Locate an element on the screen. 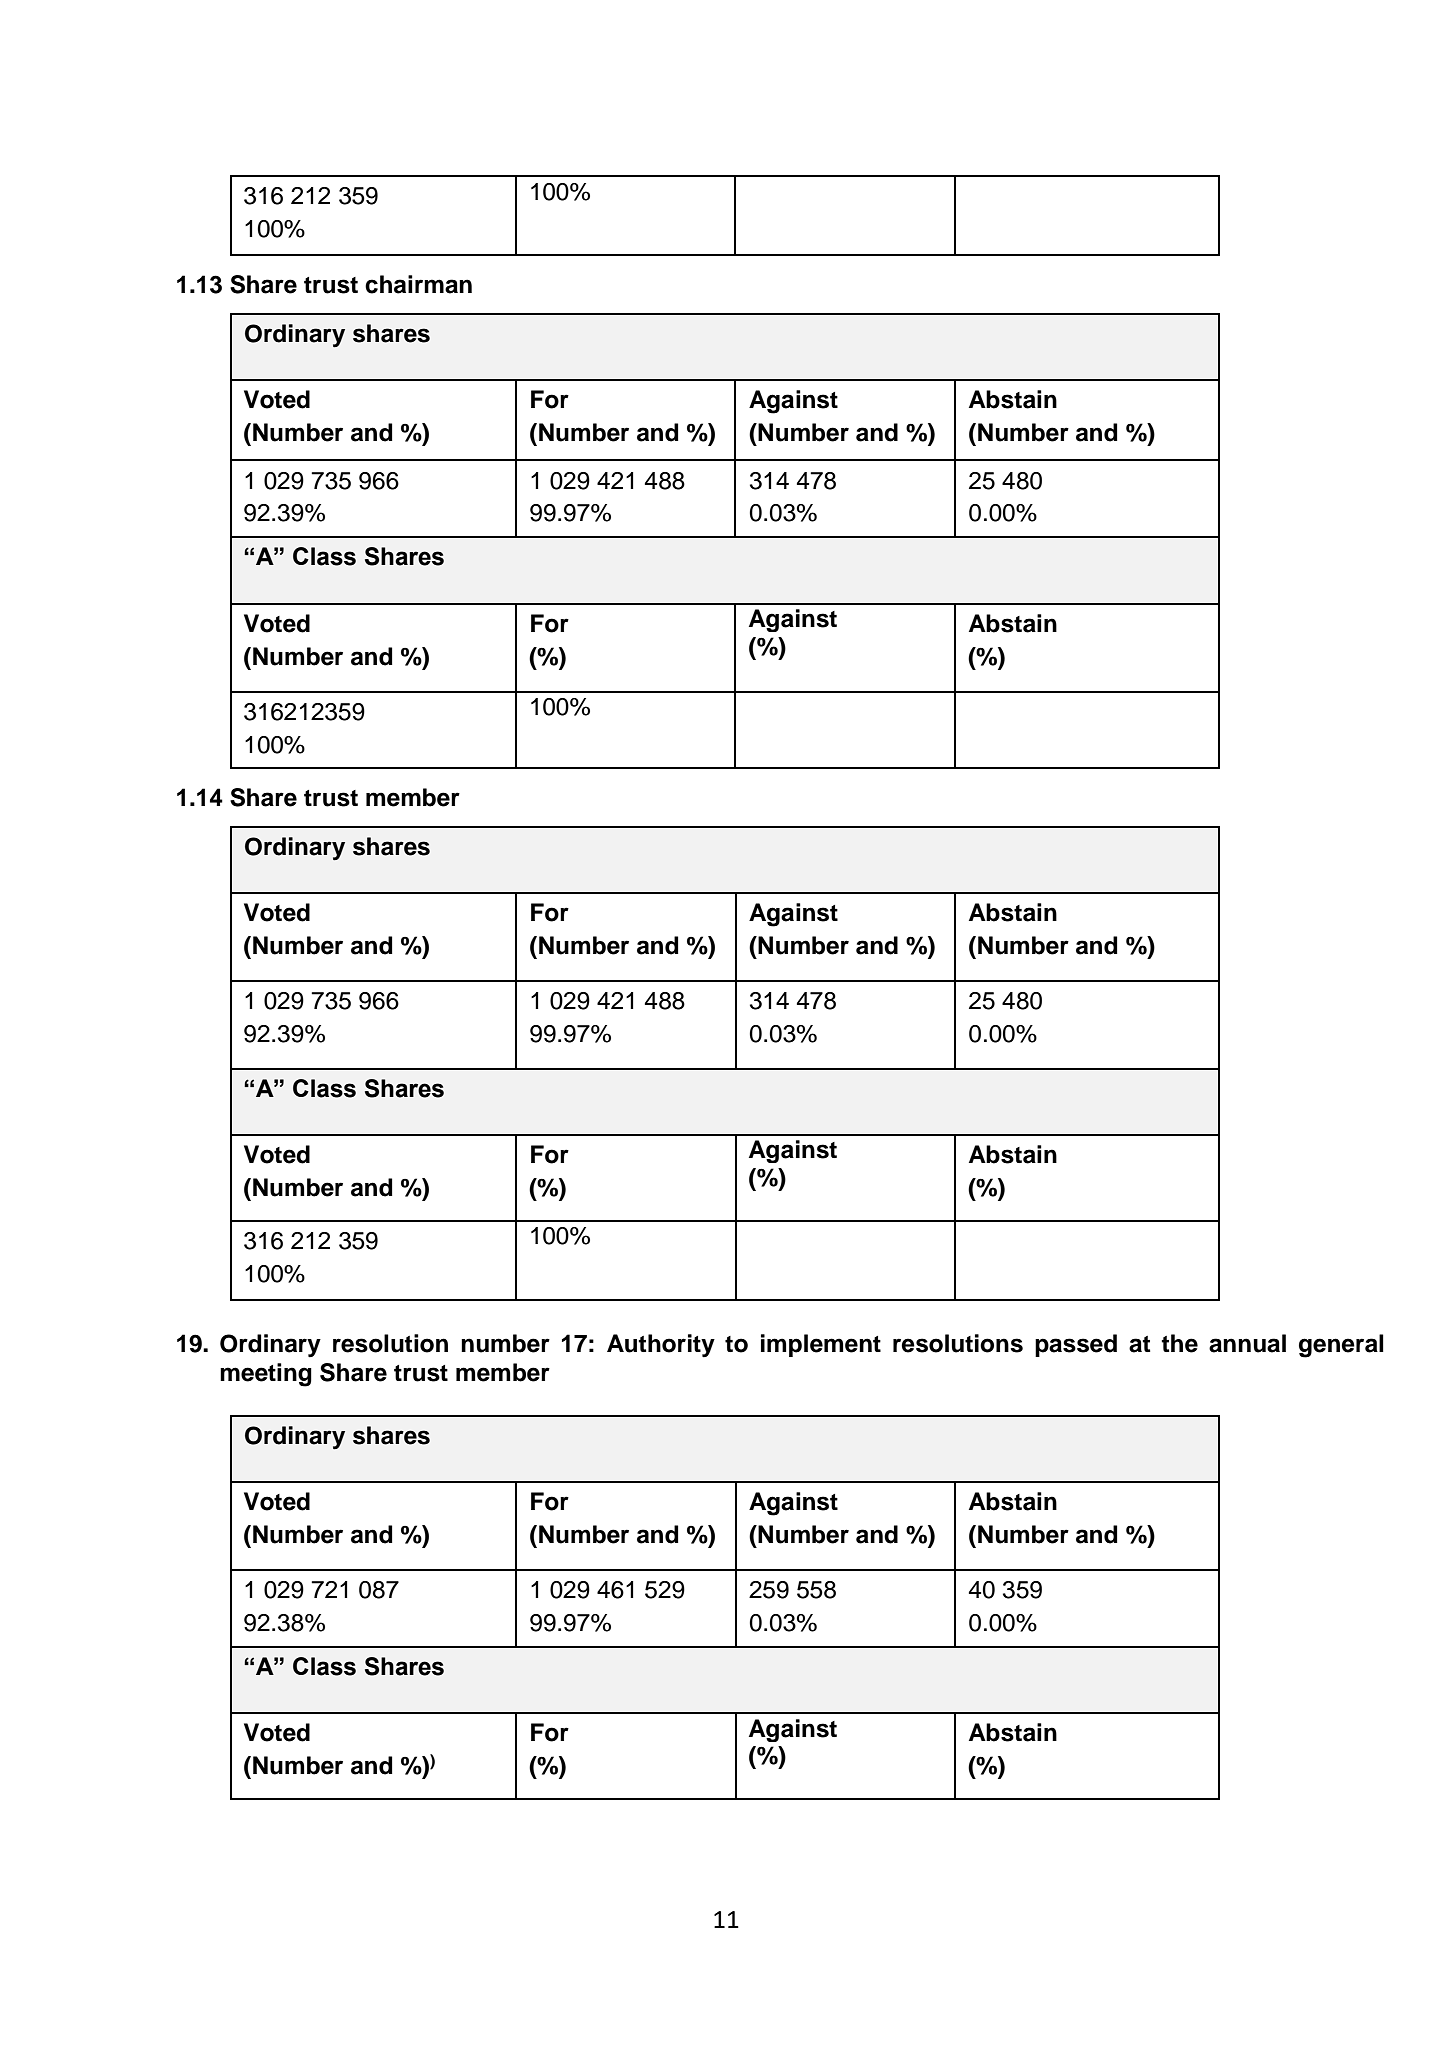 The height and width of the screenshot is (2054, 1452). general is located at coordinates (1341, 1346).
